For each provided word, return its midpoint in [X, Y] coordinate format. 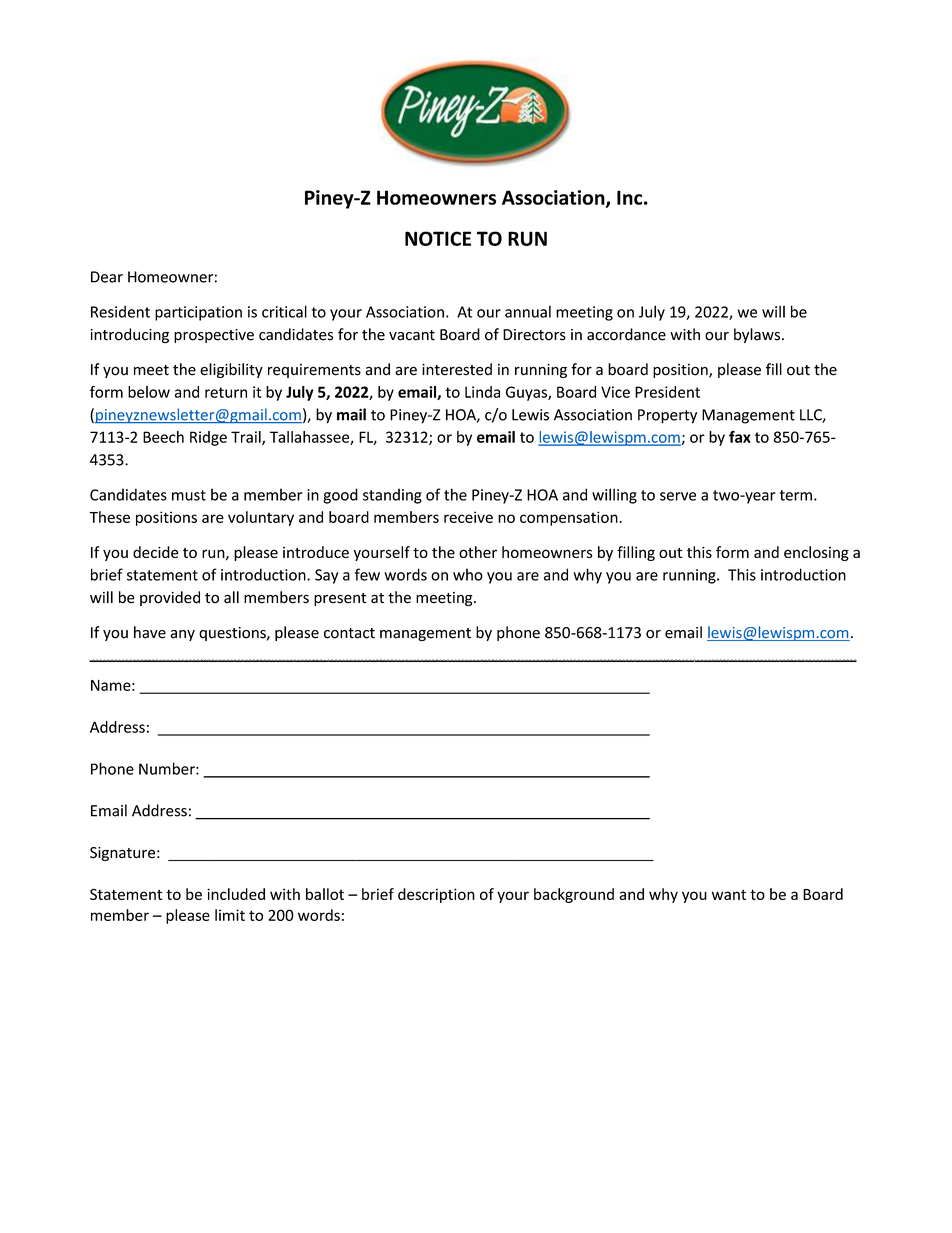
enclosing [816, 553]
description [436, 895]
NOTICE [438, 238]
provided [170, 598]
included [236, 894]
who [468, 574]
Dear [107, 277]
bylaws [758, 335]
